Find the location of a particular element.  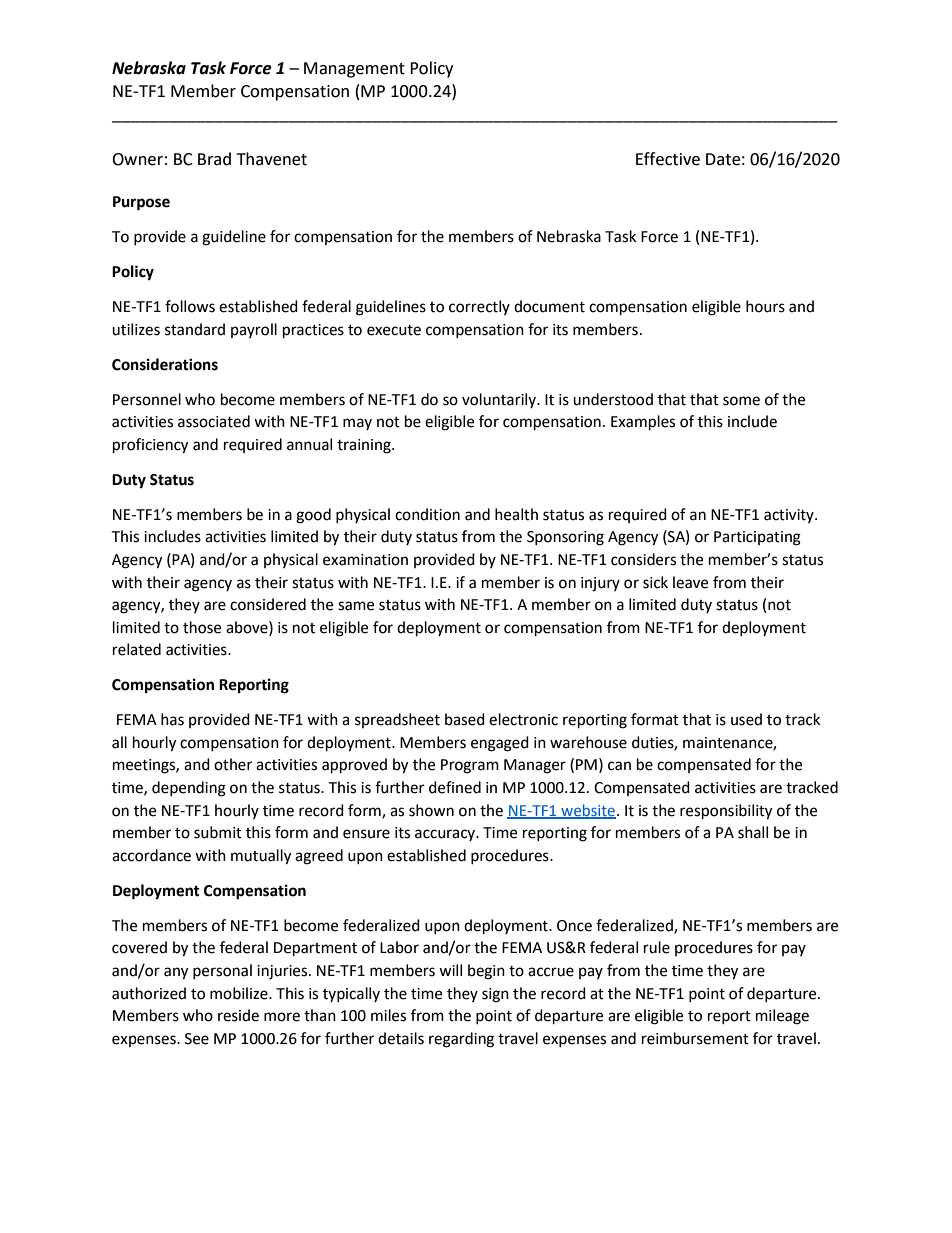

based is located at coordinates (465, 719).
